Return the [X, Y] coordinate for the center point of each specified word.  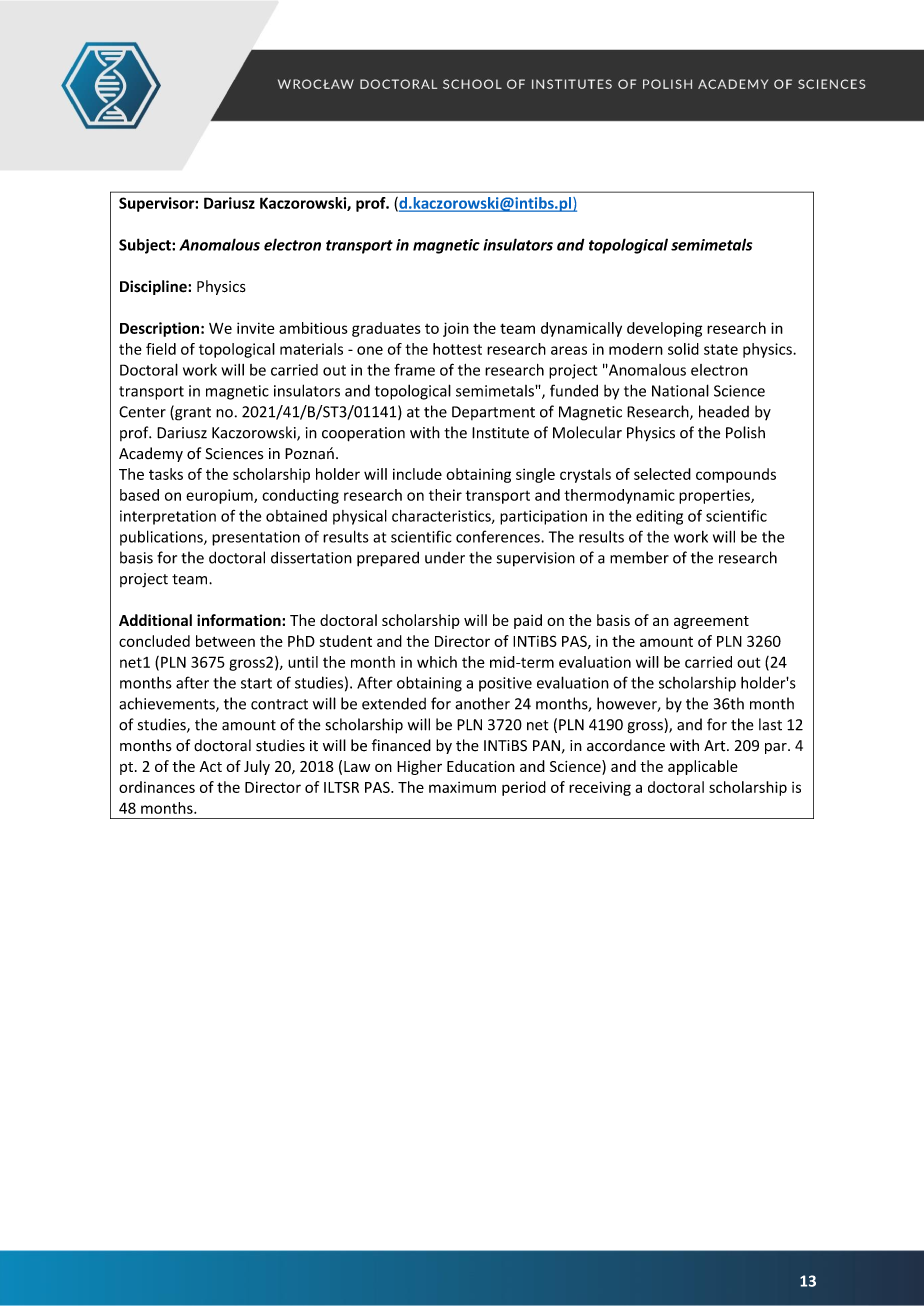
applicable [703, 767]
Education [481, 766]
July [257, 767]
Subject [146, 246]
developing [664, 329]
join [456, 329]
